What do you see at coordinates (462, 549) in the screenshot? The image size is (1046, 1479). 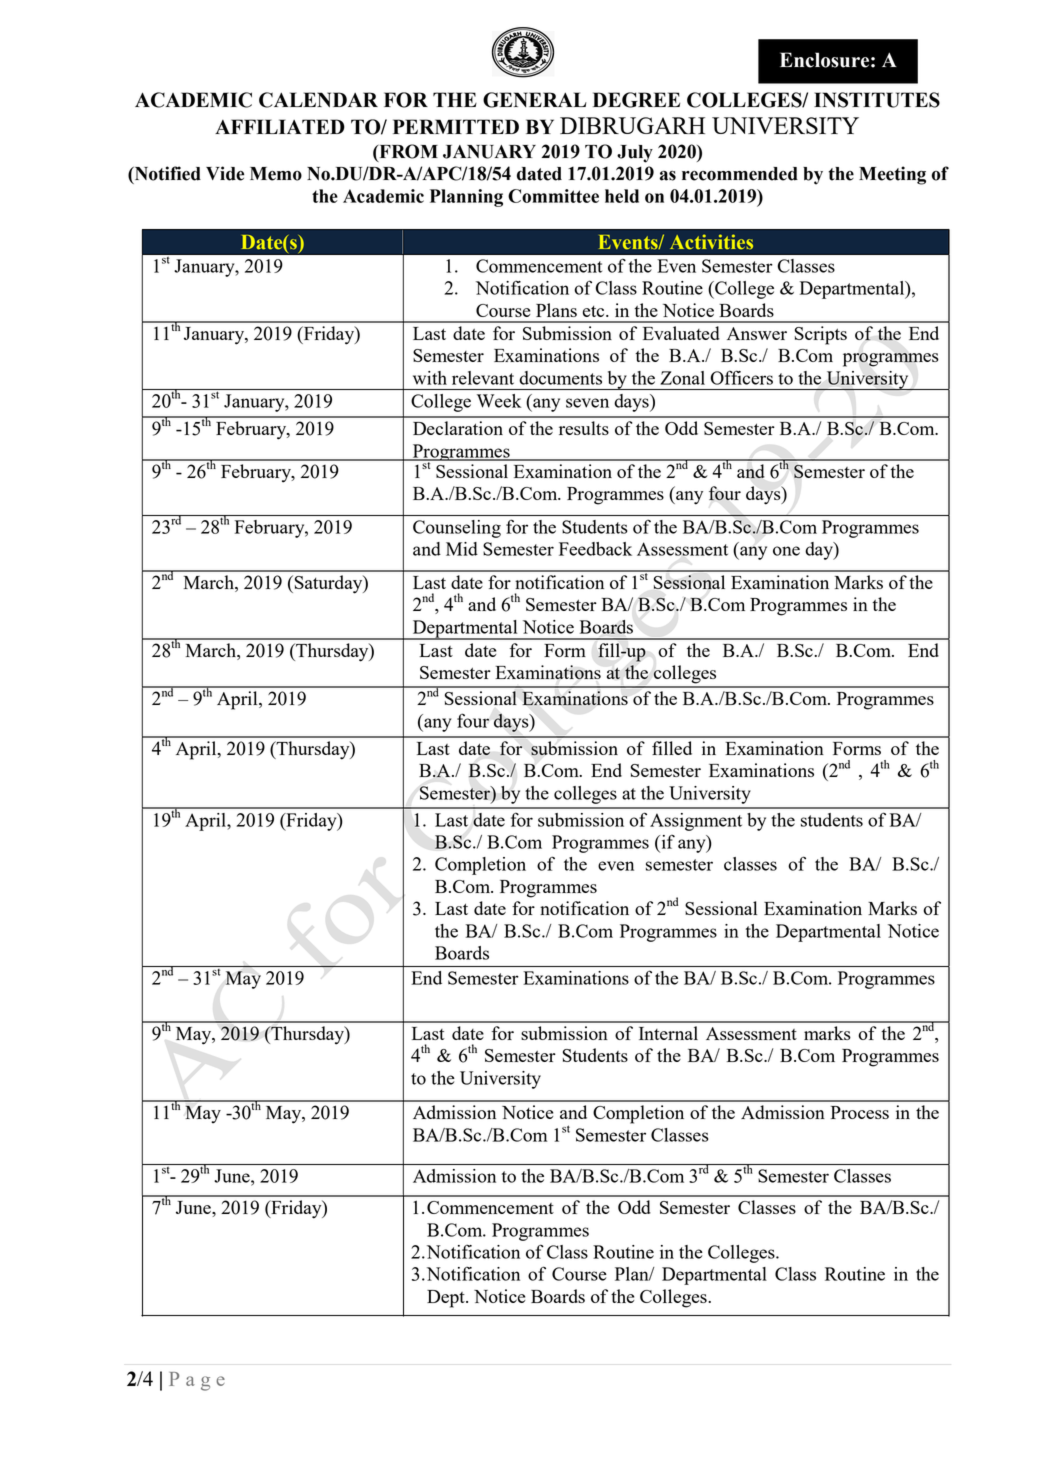 I see `Mid` at bounding box center [462, 549].
